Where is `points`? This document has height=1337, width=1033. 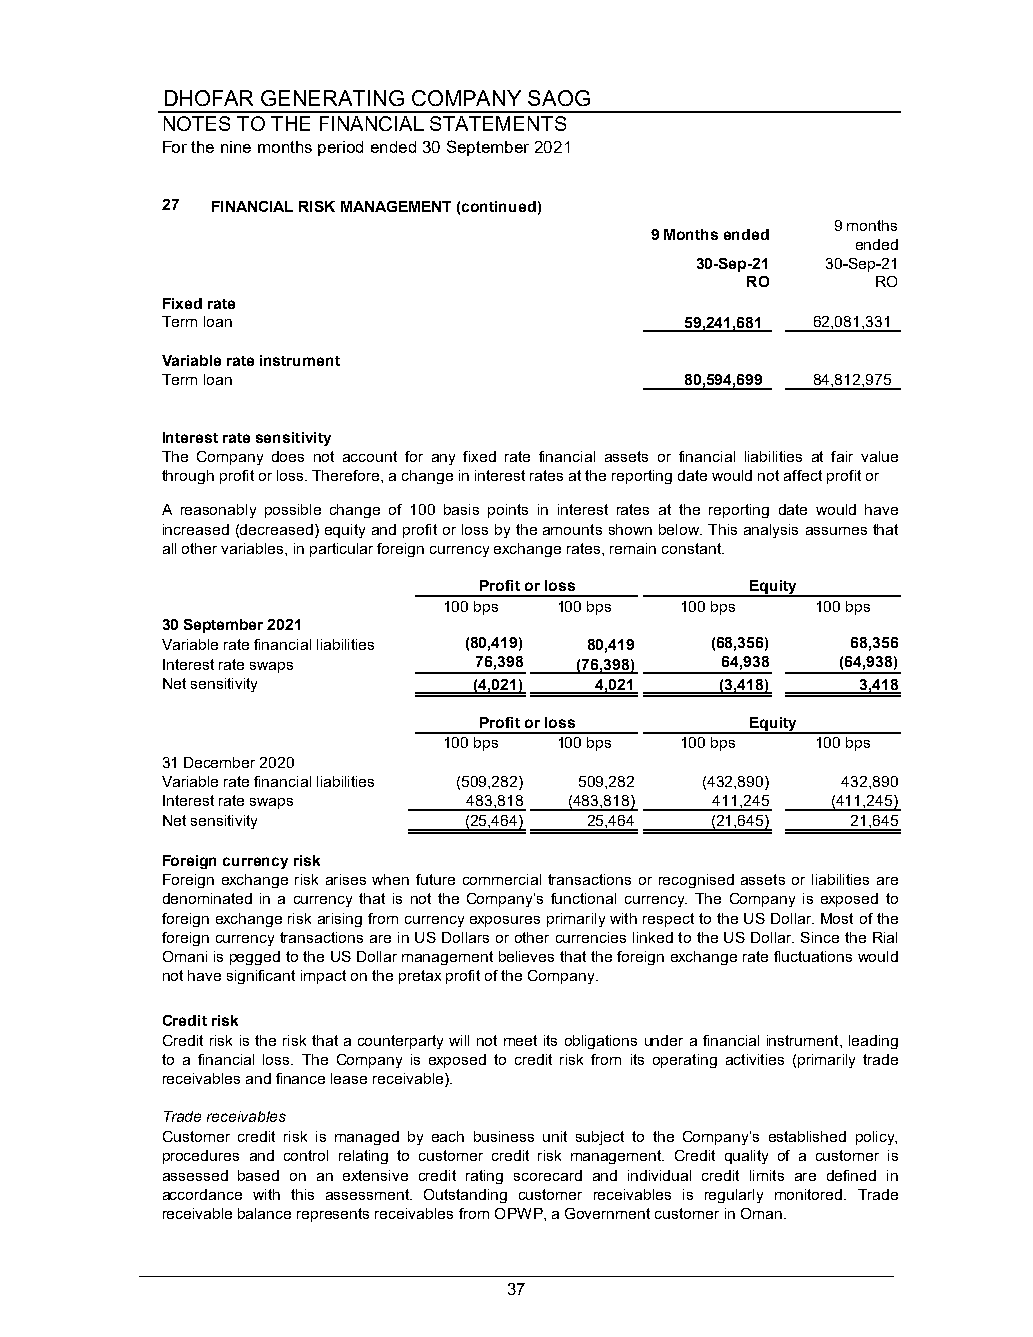
points is located at coordinates (508, 511).
